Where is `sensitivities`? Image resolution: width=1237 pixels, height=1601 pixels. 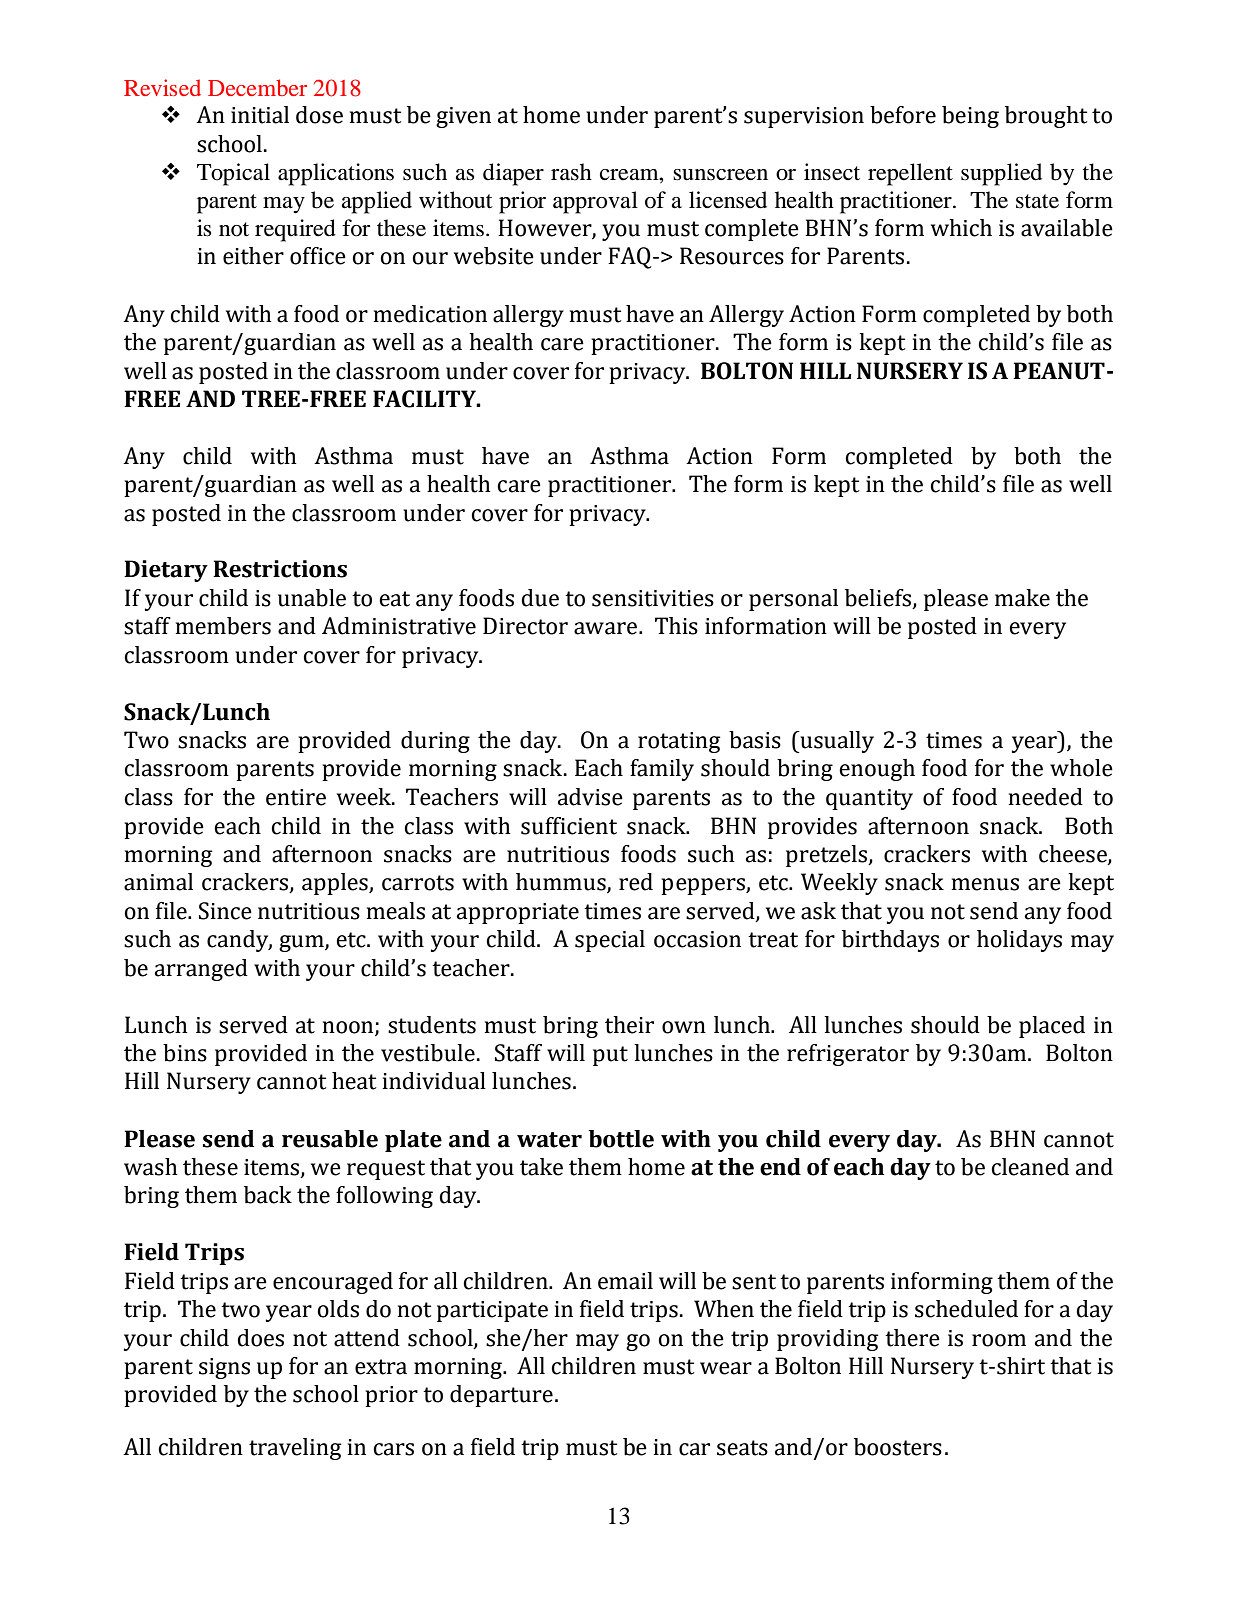 sensitivities is located at coordinates (653, 598).
